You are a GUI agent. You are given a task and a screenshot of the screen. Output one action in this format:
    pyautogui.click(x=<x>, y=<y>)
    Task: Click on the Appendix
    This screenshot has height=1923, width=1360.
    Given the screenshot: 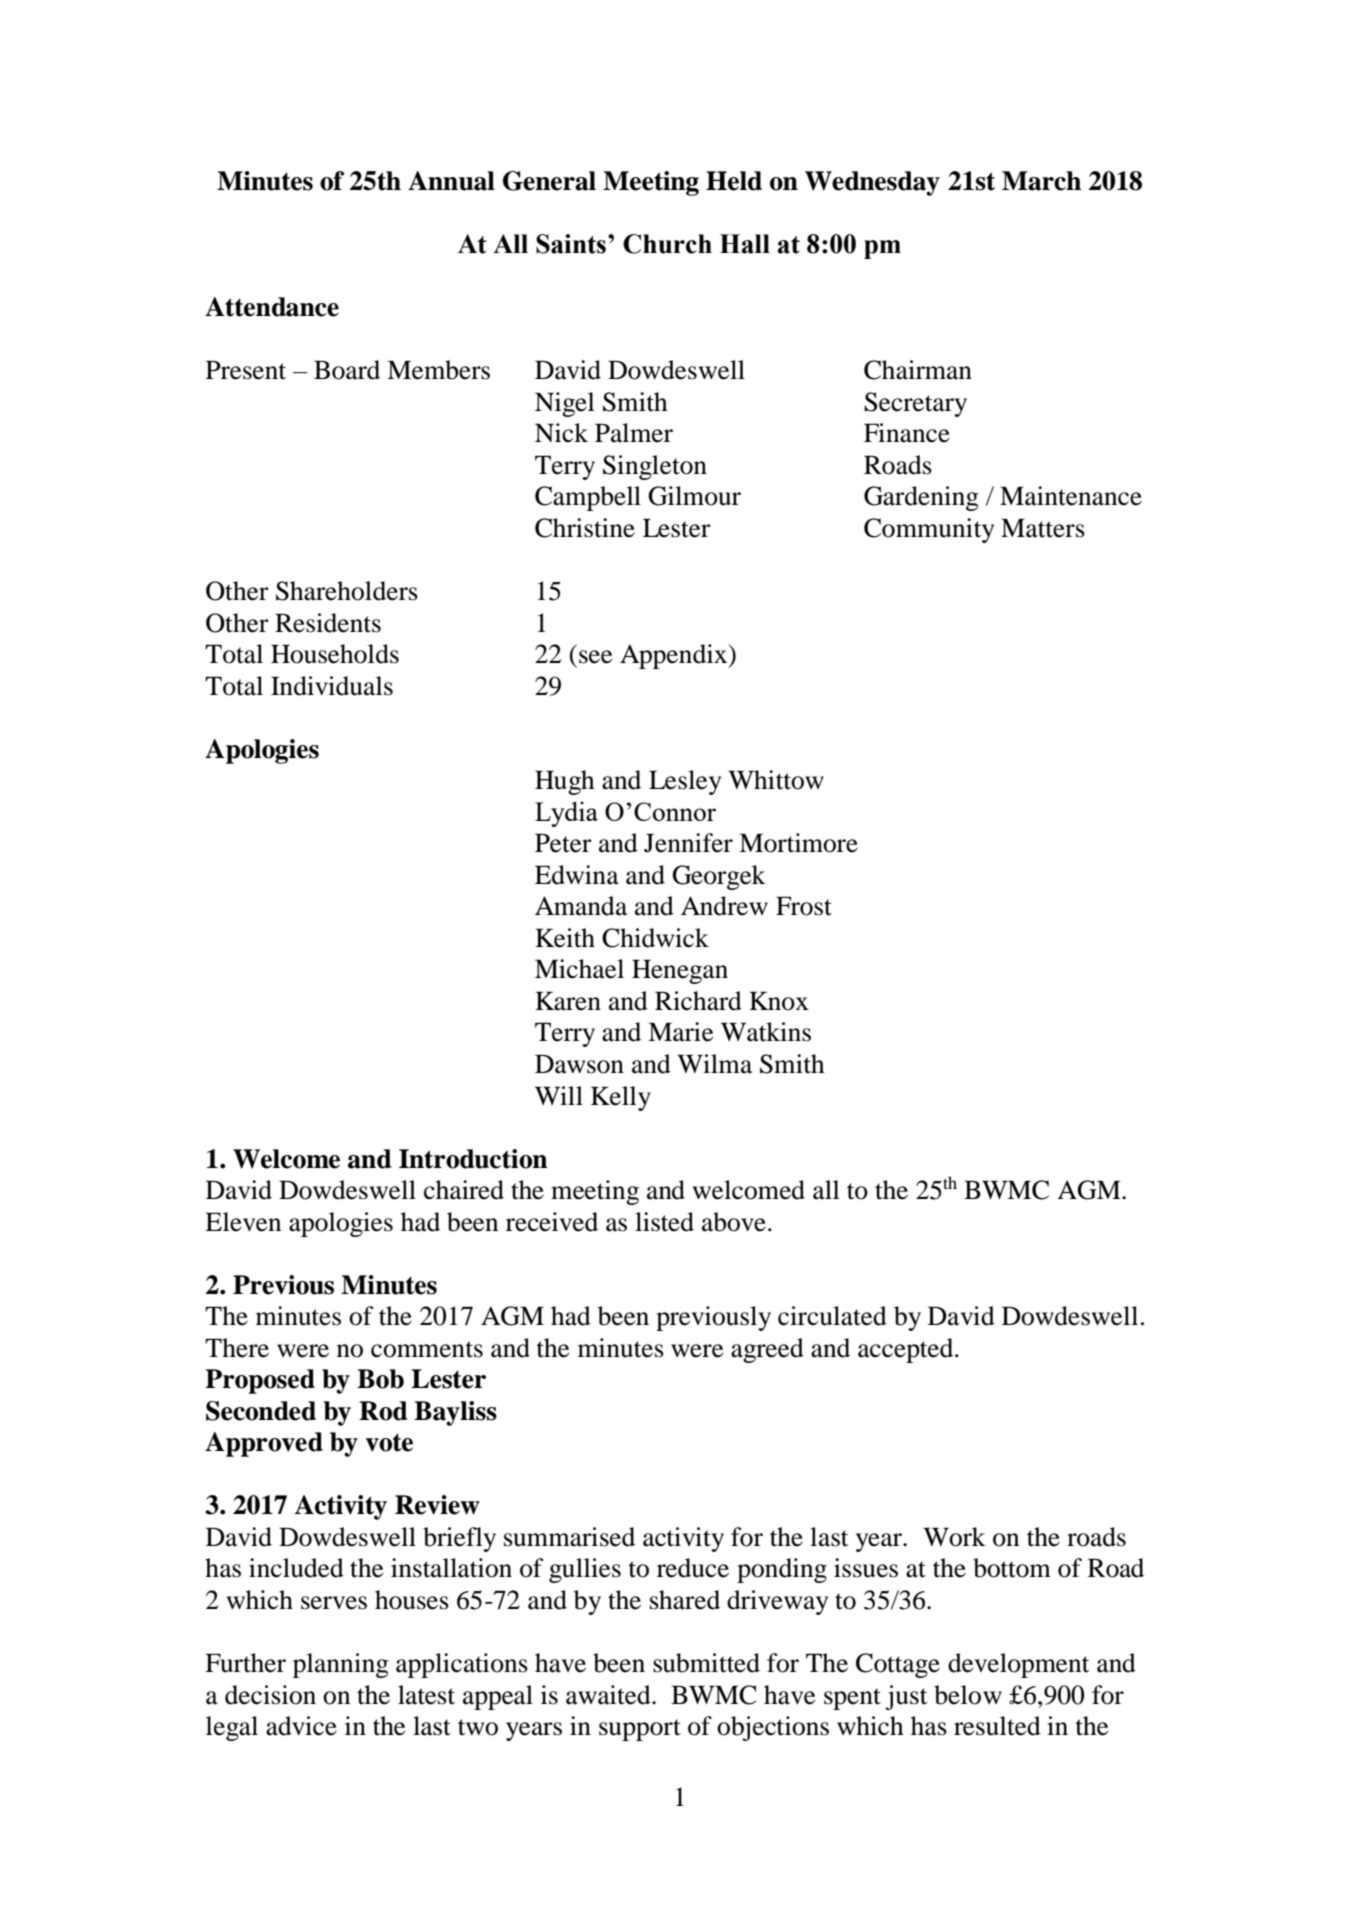 What is the action you would take?
    pyautogui.click(x=675, y=656)
